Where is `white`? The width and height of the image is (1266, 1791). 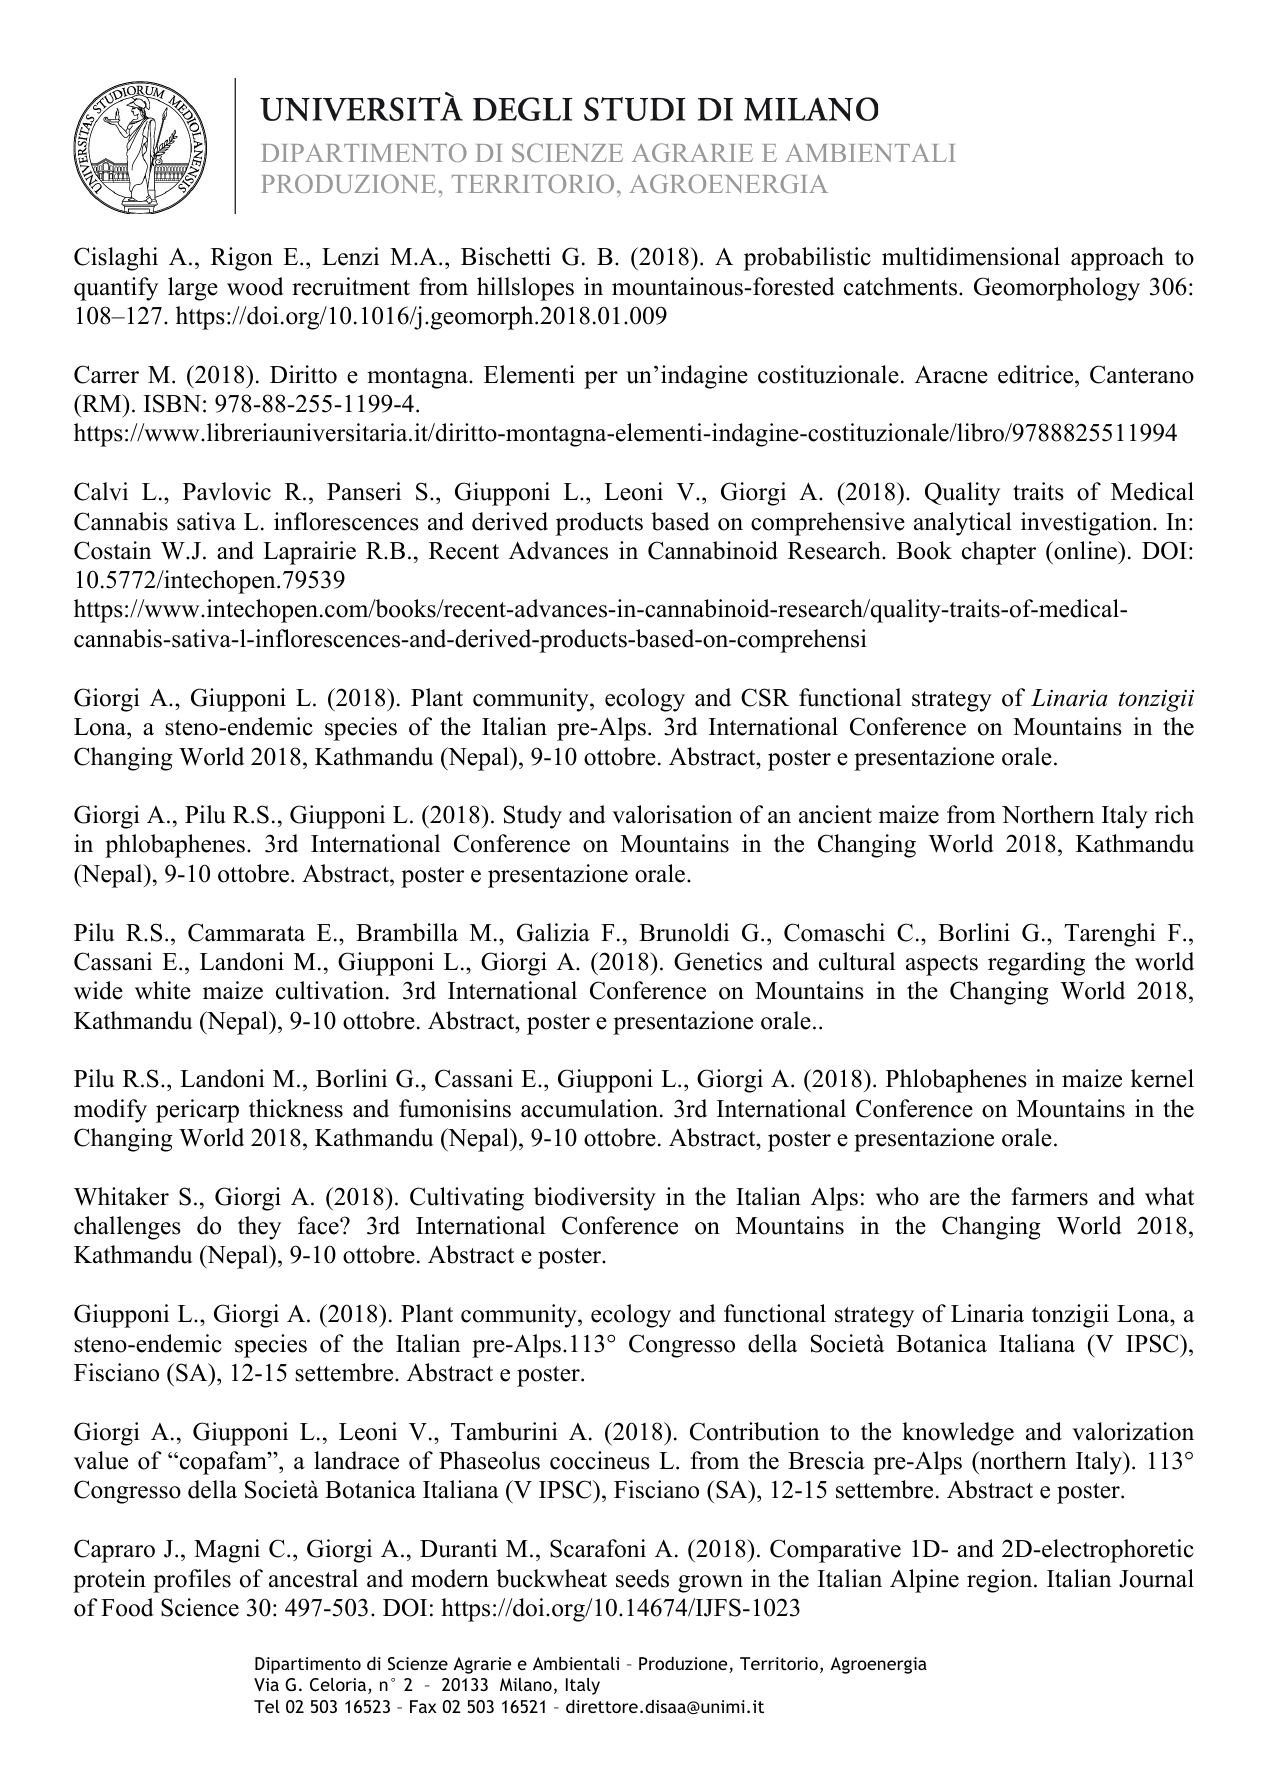
white is located at coordinates (163, 990).
